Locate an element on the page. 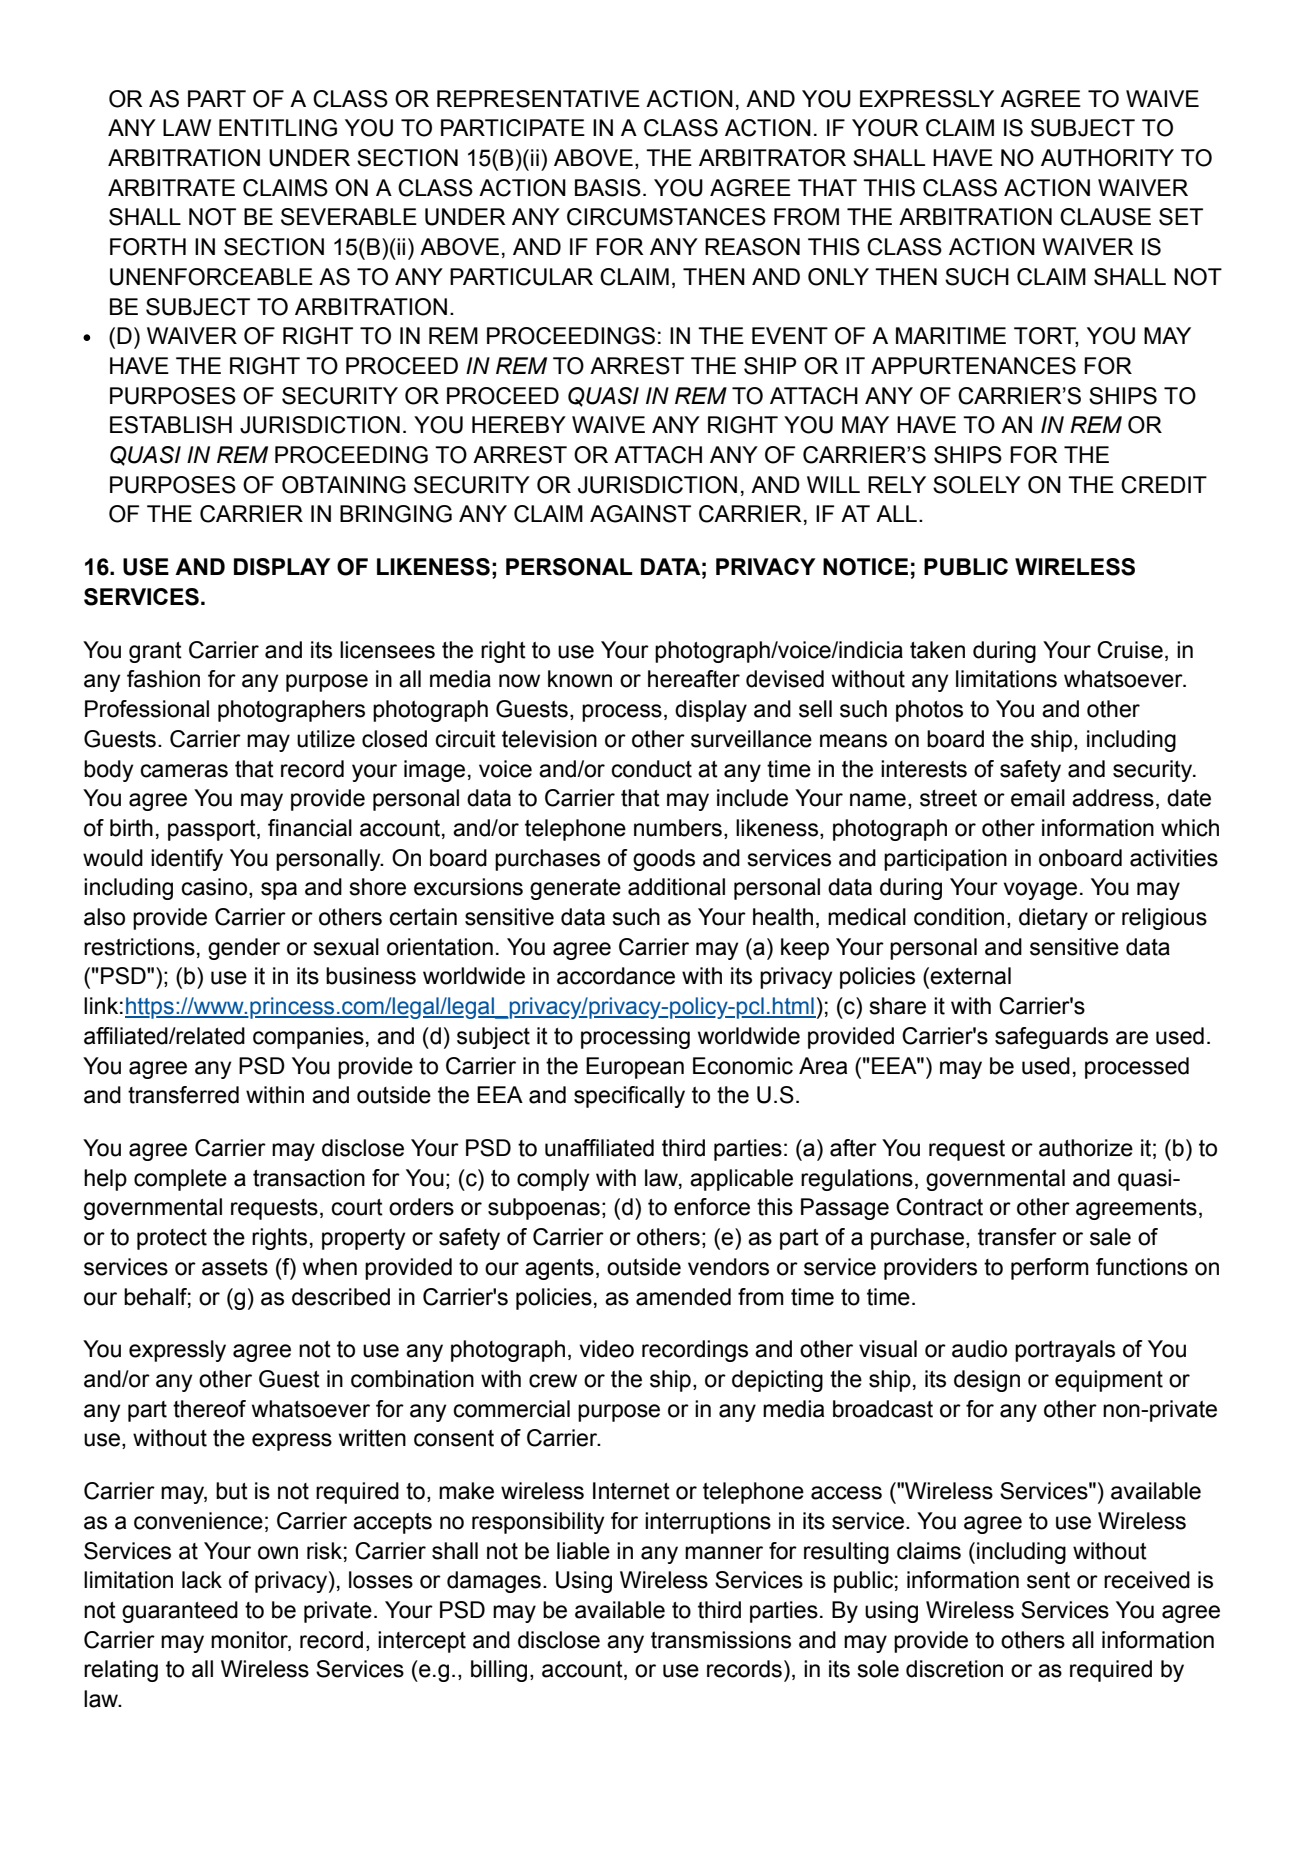  ARBITRATE is located at coordinates (171, 187).
